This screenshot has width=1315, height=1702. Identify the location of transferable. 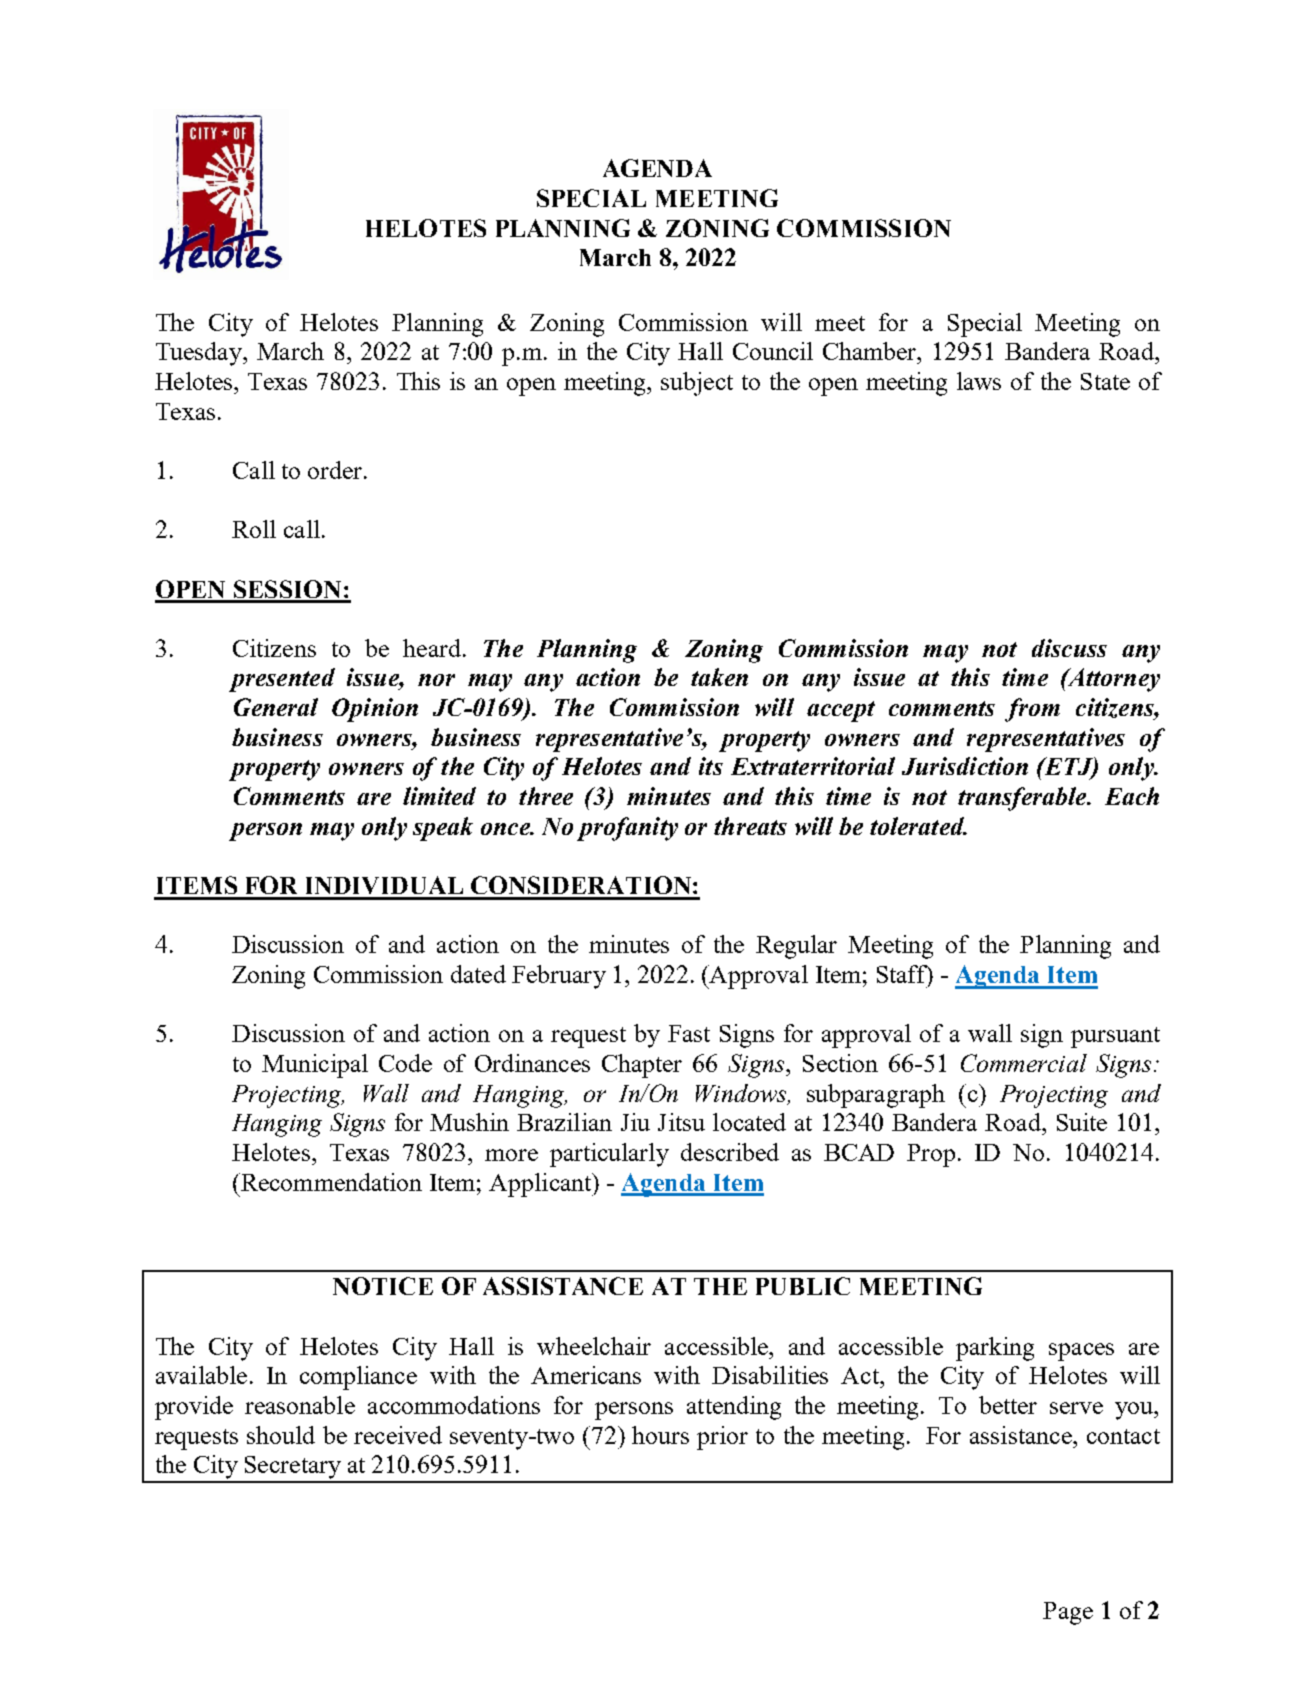
(1023, 799).
